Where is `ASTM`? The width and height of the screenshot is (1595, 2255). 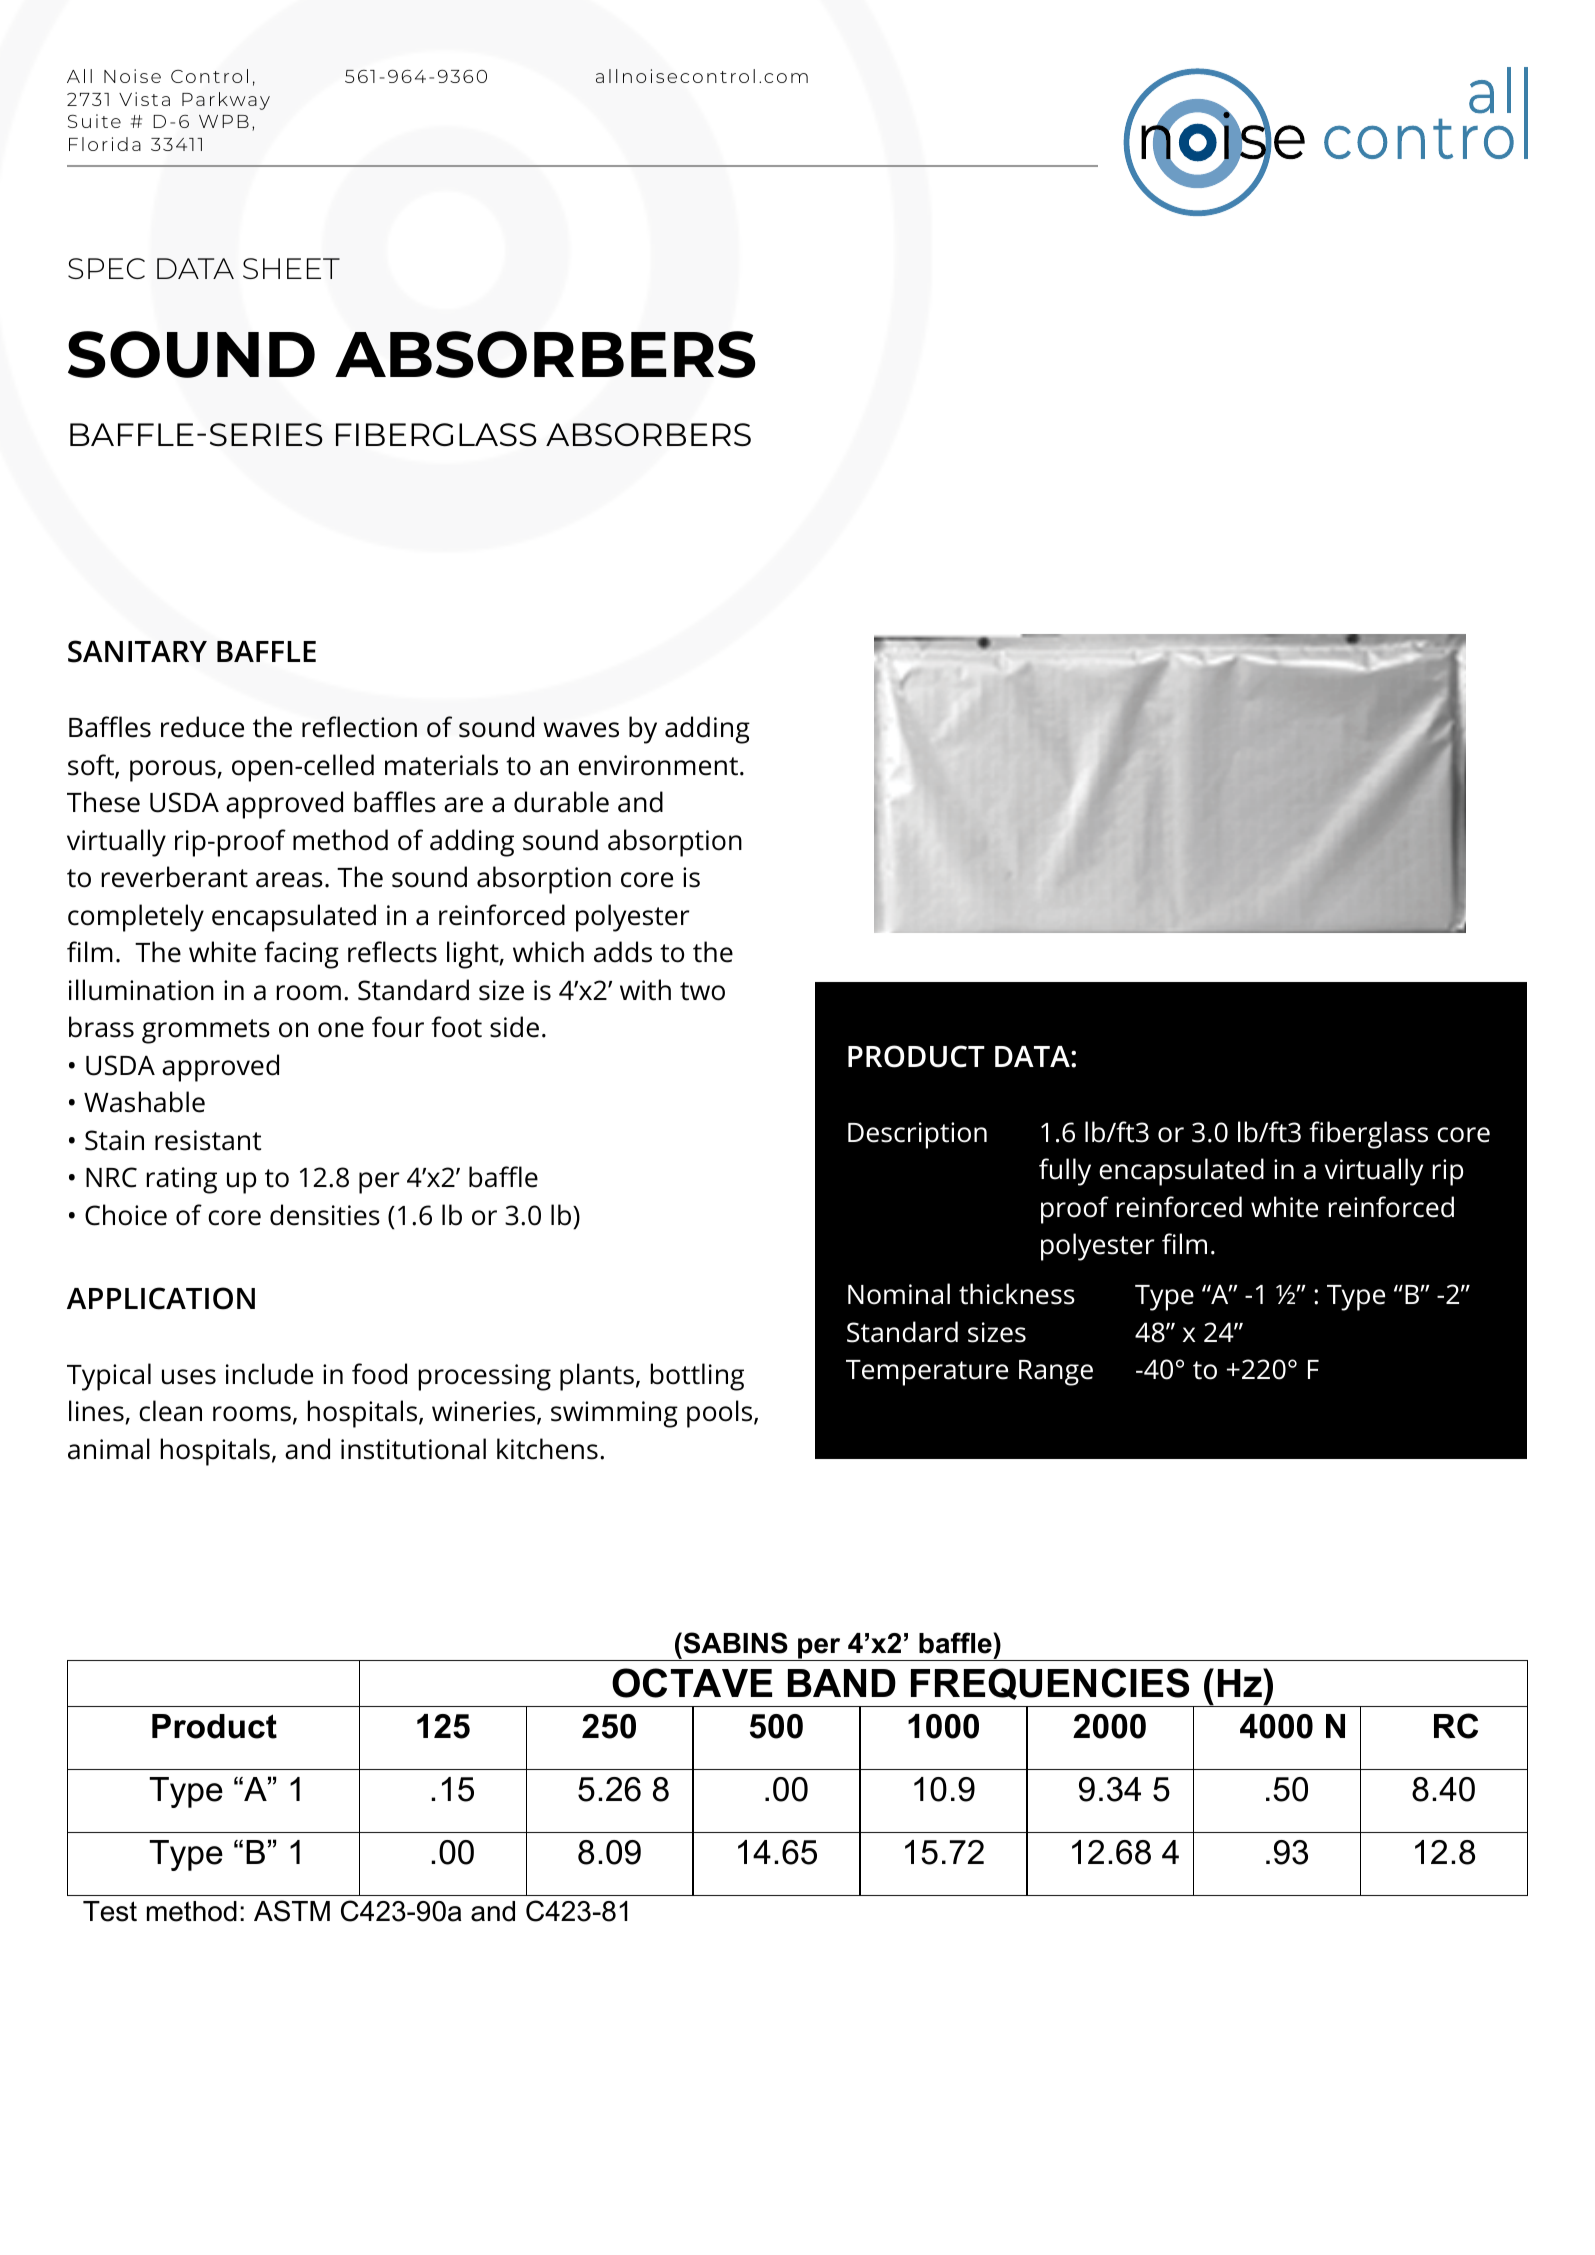 ASTM is located at coordinates (292, 1911).
